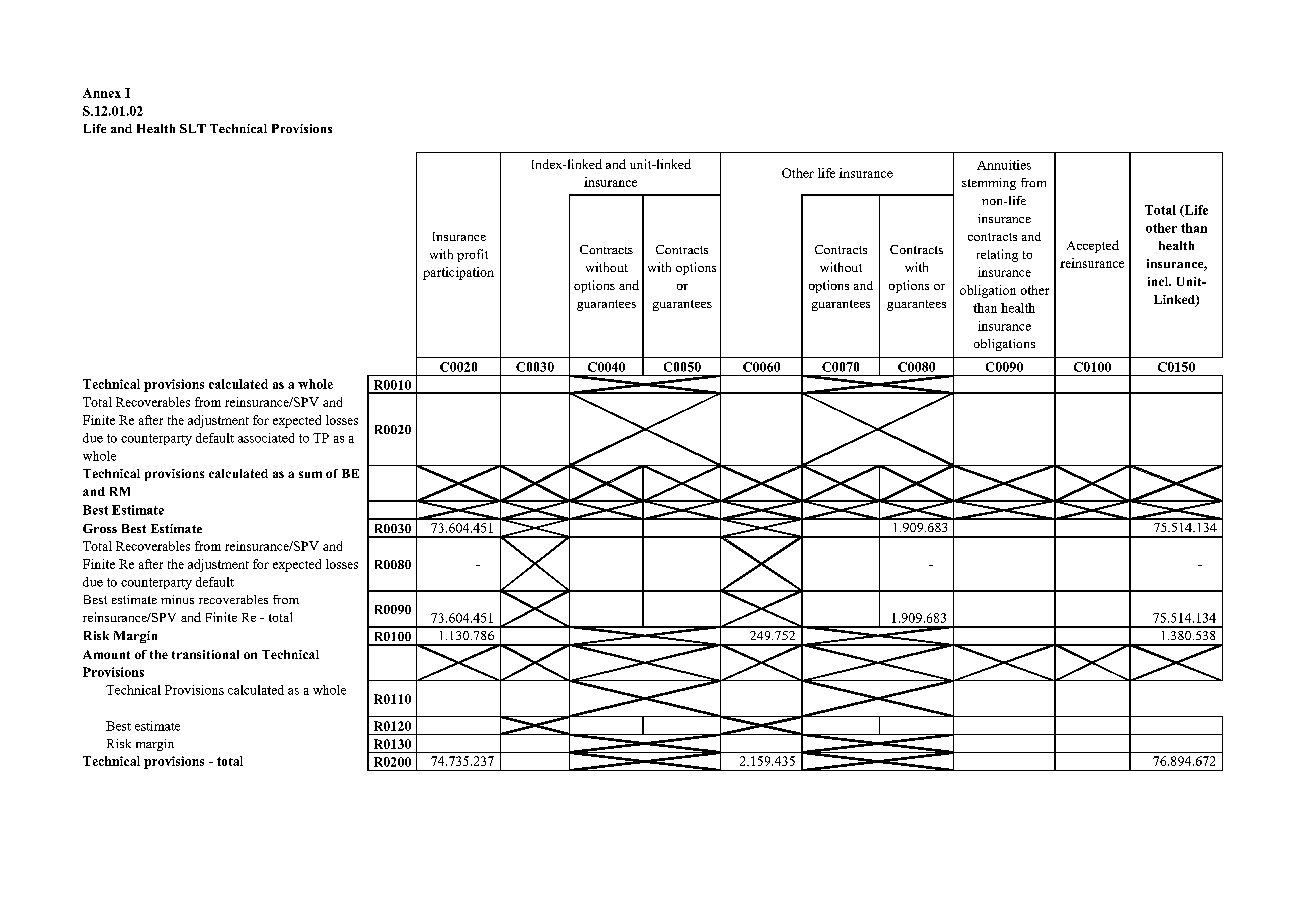  I want to click on SLT, so click(193, 128).
